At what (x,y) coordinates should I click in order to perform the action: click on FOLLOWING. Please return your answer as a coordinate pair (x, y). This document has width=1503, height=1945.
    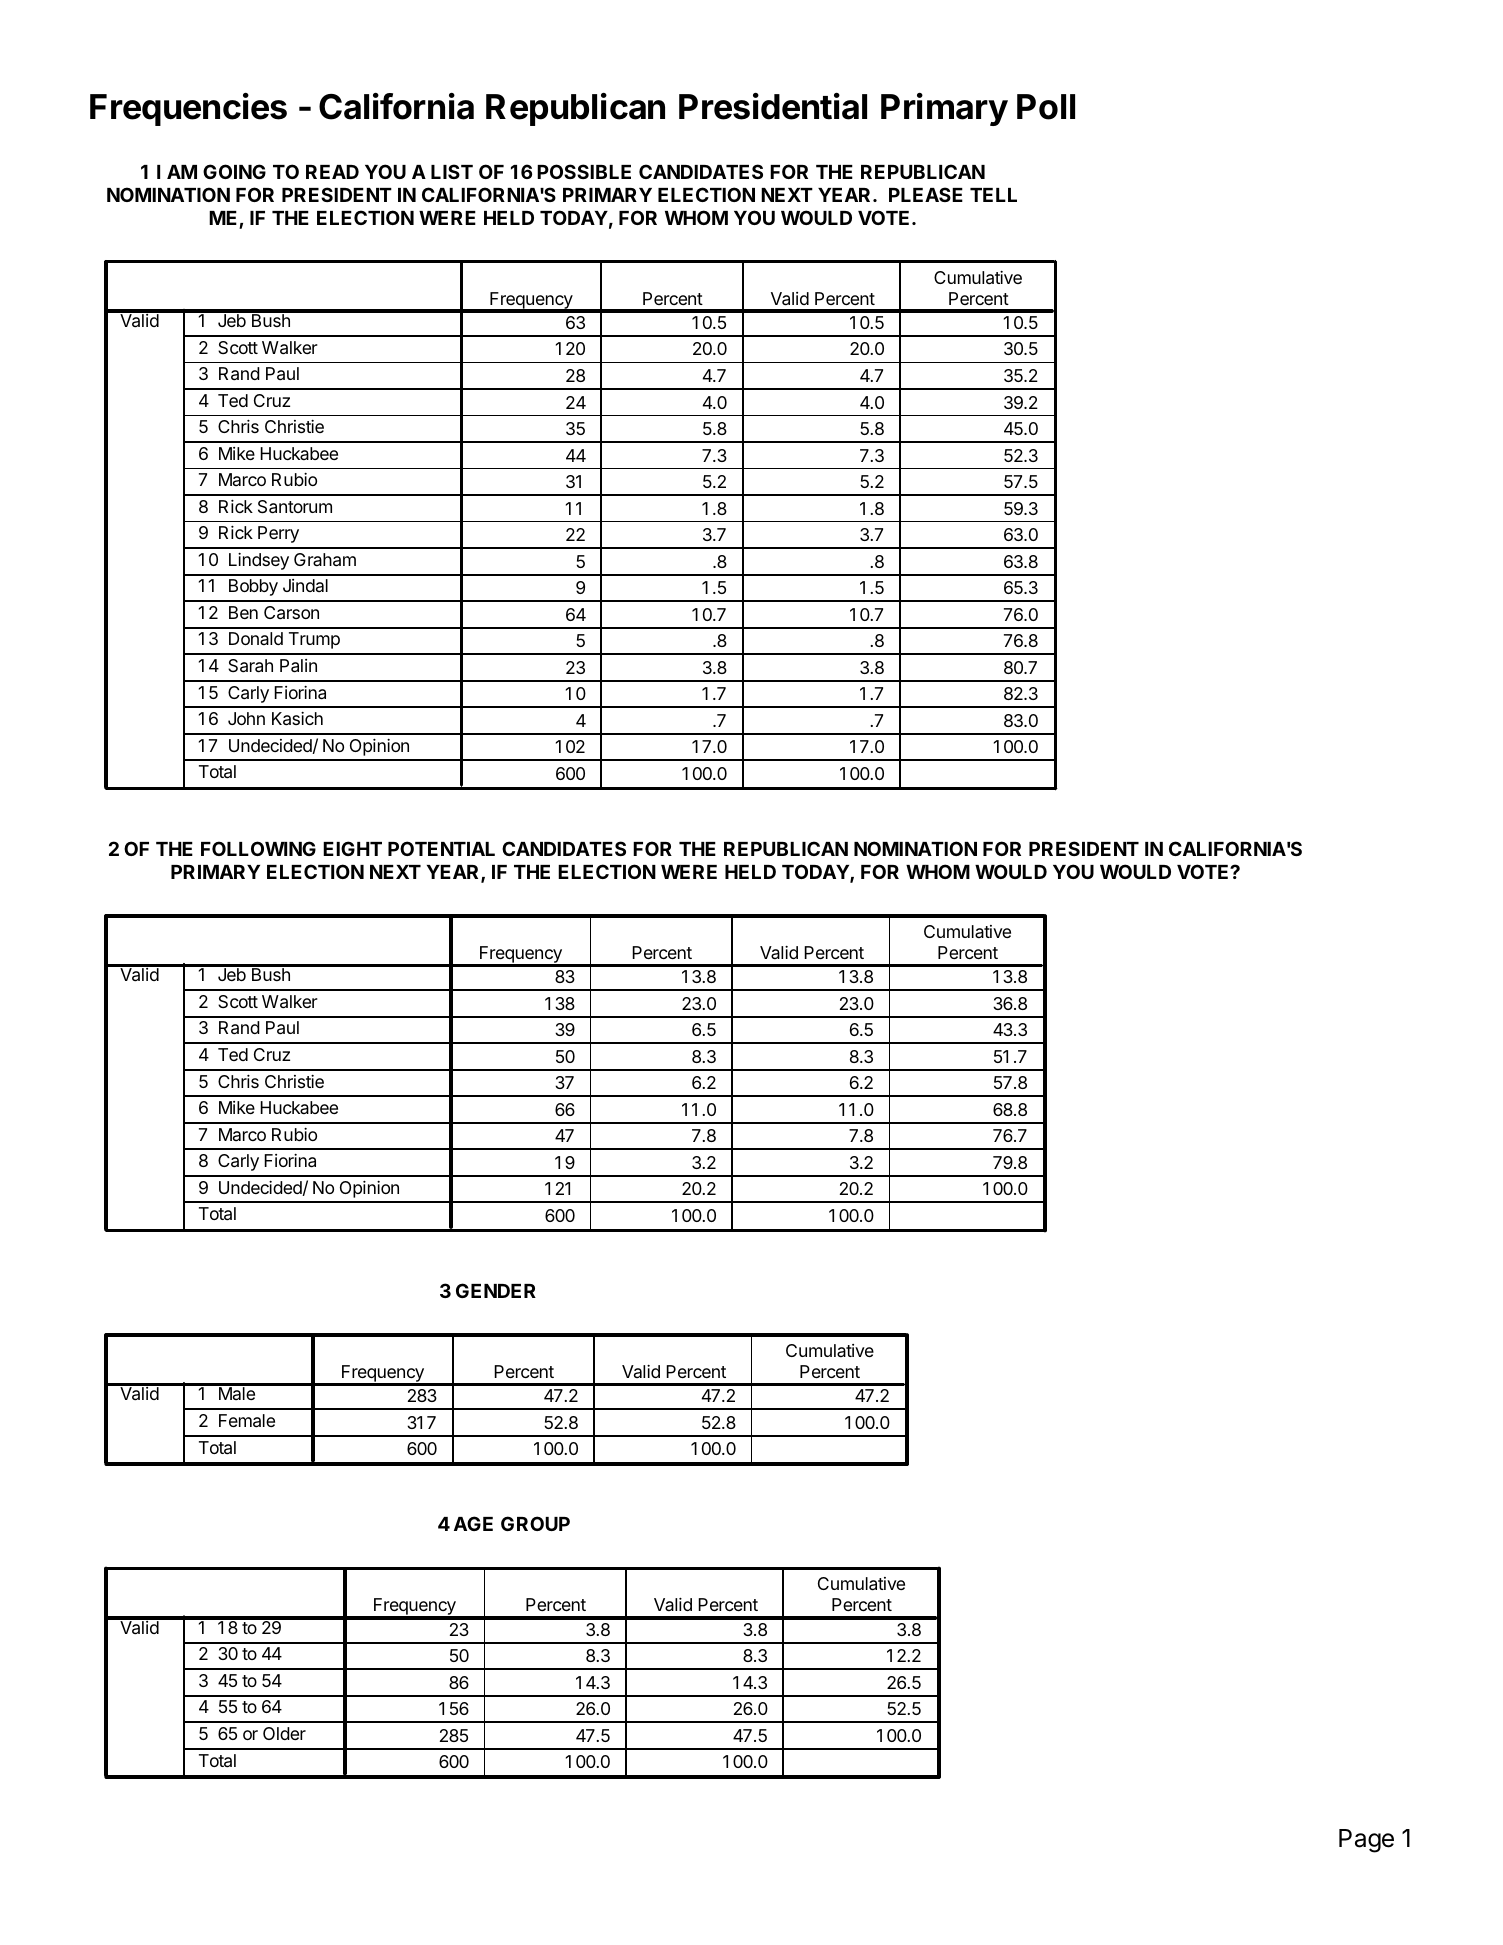
    Looking at the image, I should click on (258, 848).
